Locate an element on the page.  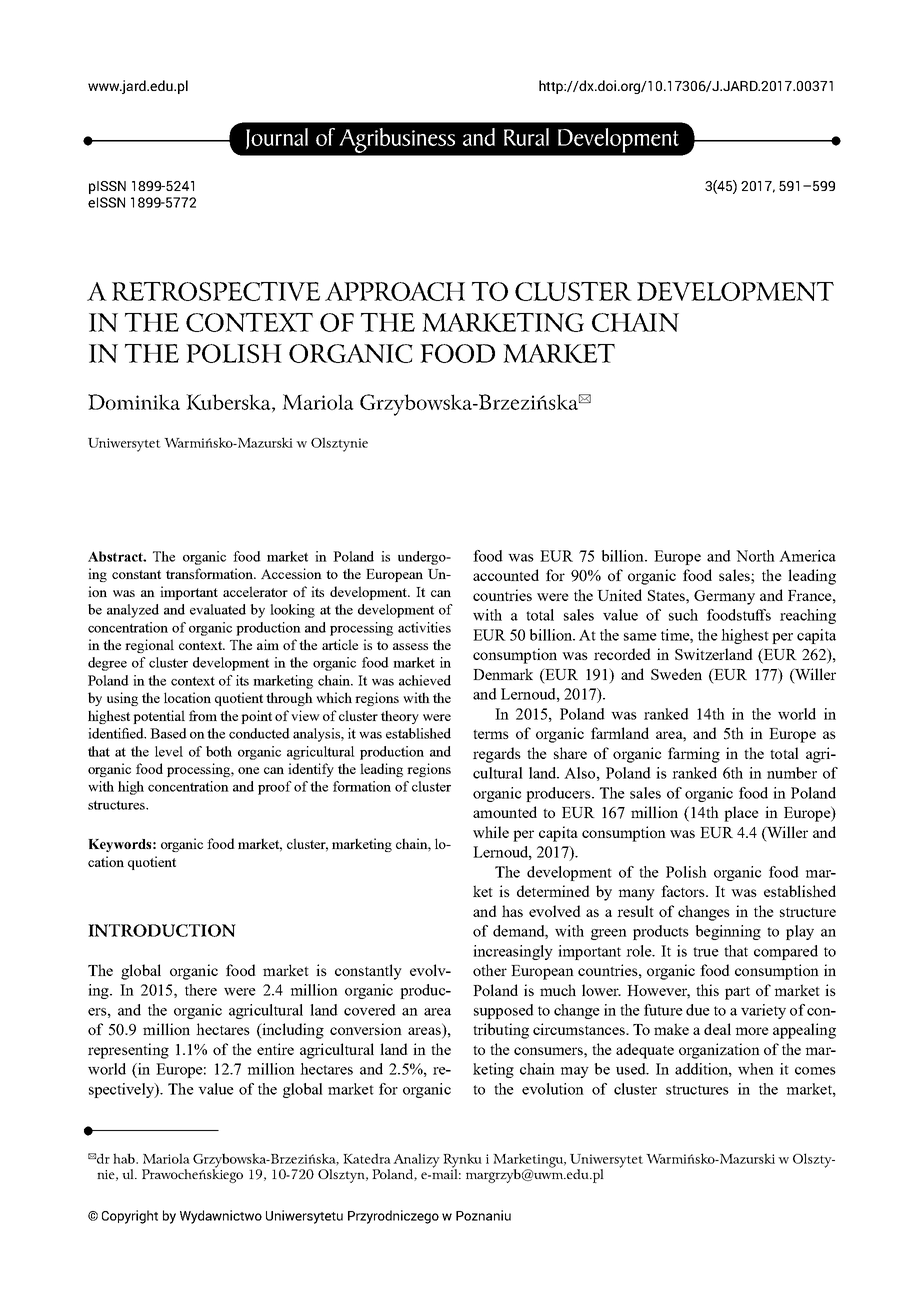
Copyright is located at coordinates (130, 1217).
